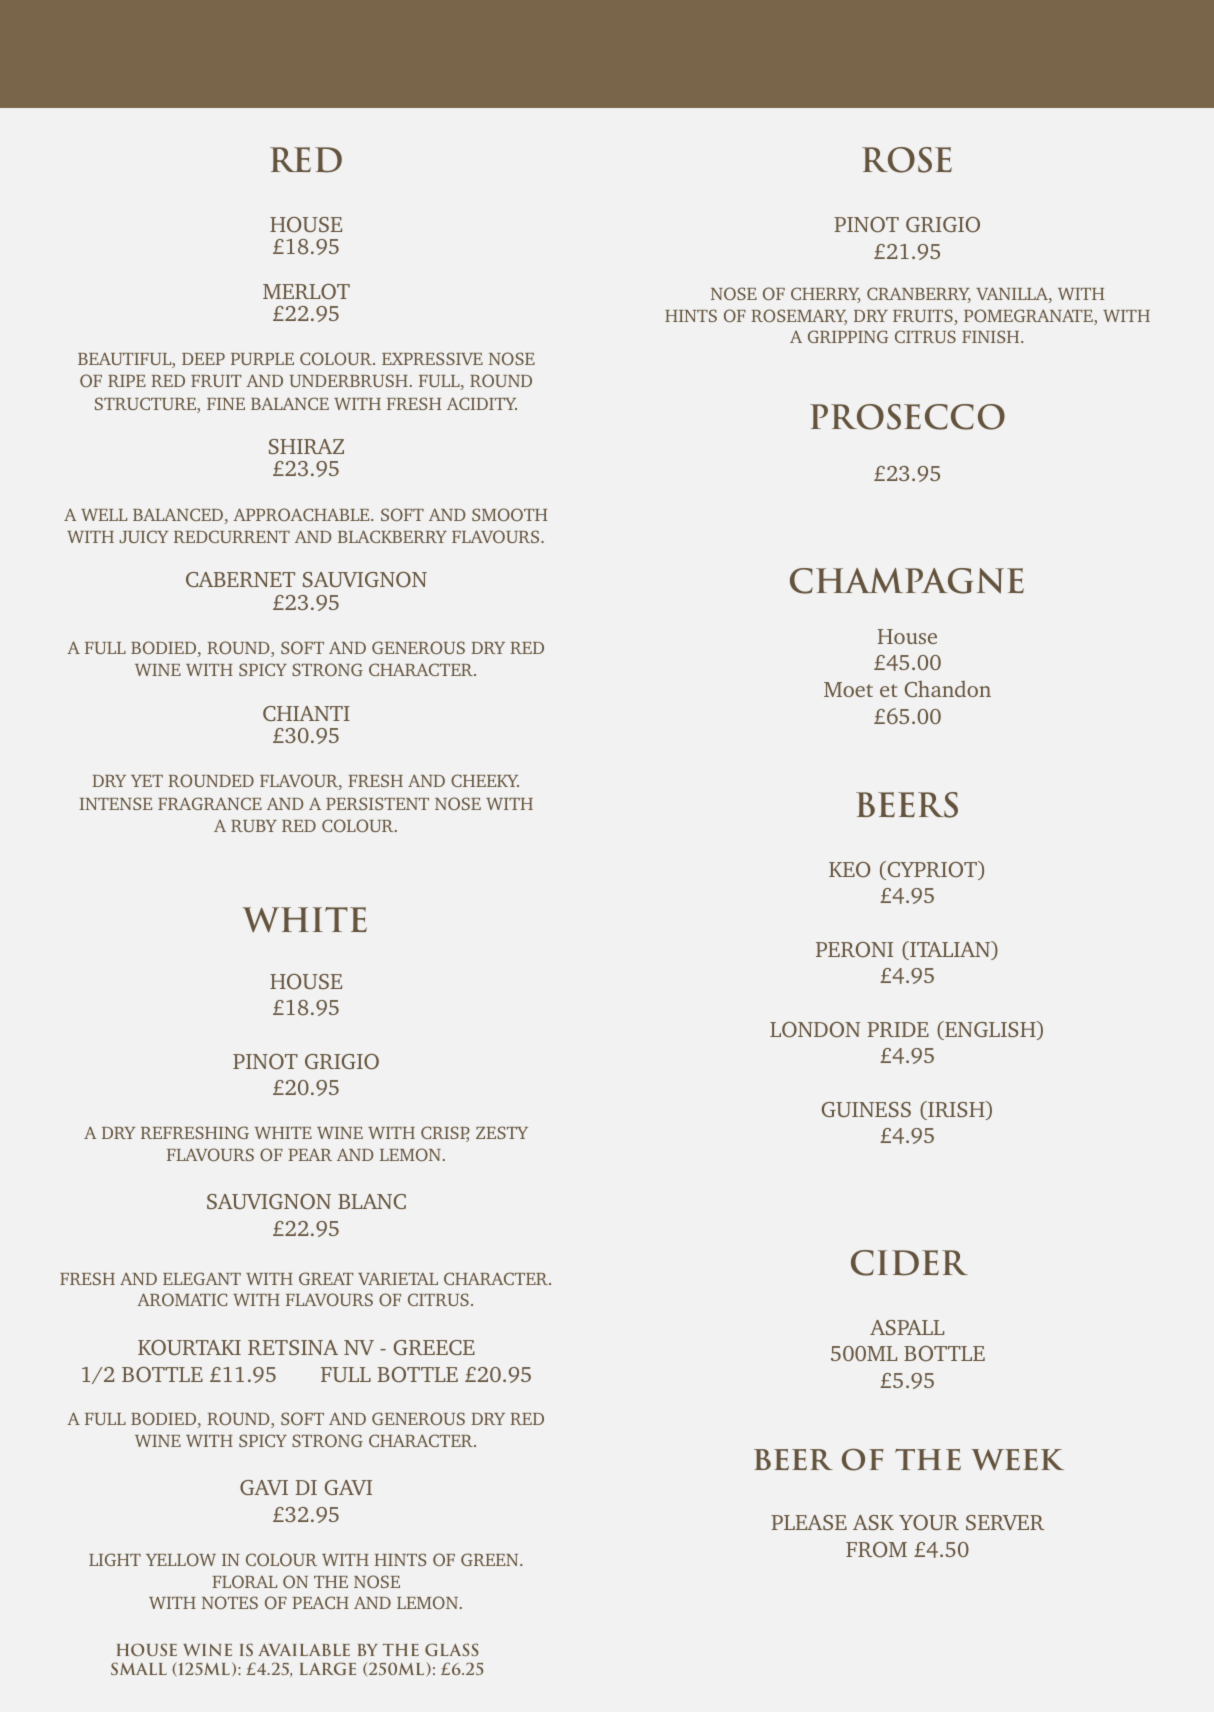 The height and width of the page is (1712, 1214). I want to click on NOTES, so click(230, 1602).
